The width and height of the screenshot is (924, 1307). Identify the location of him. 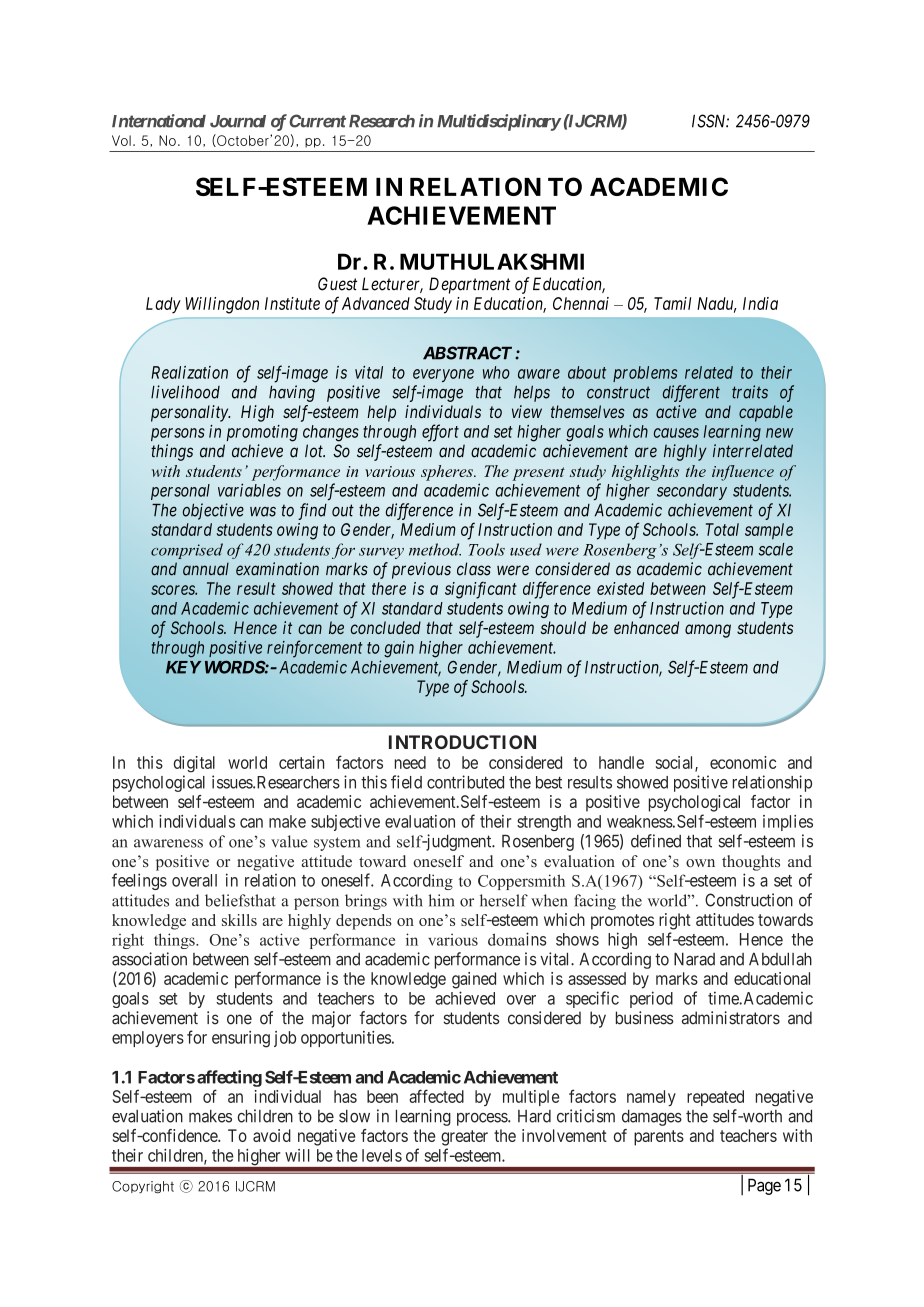
(441, 900).
